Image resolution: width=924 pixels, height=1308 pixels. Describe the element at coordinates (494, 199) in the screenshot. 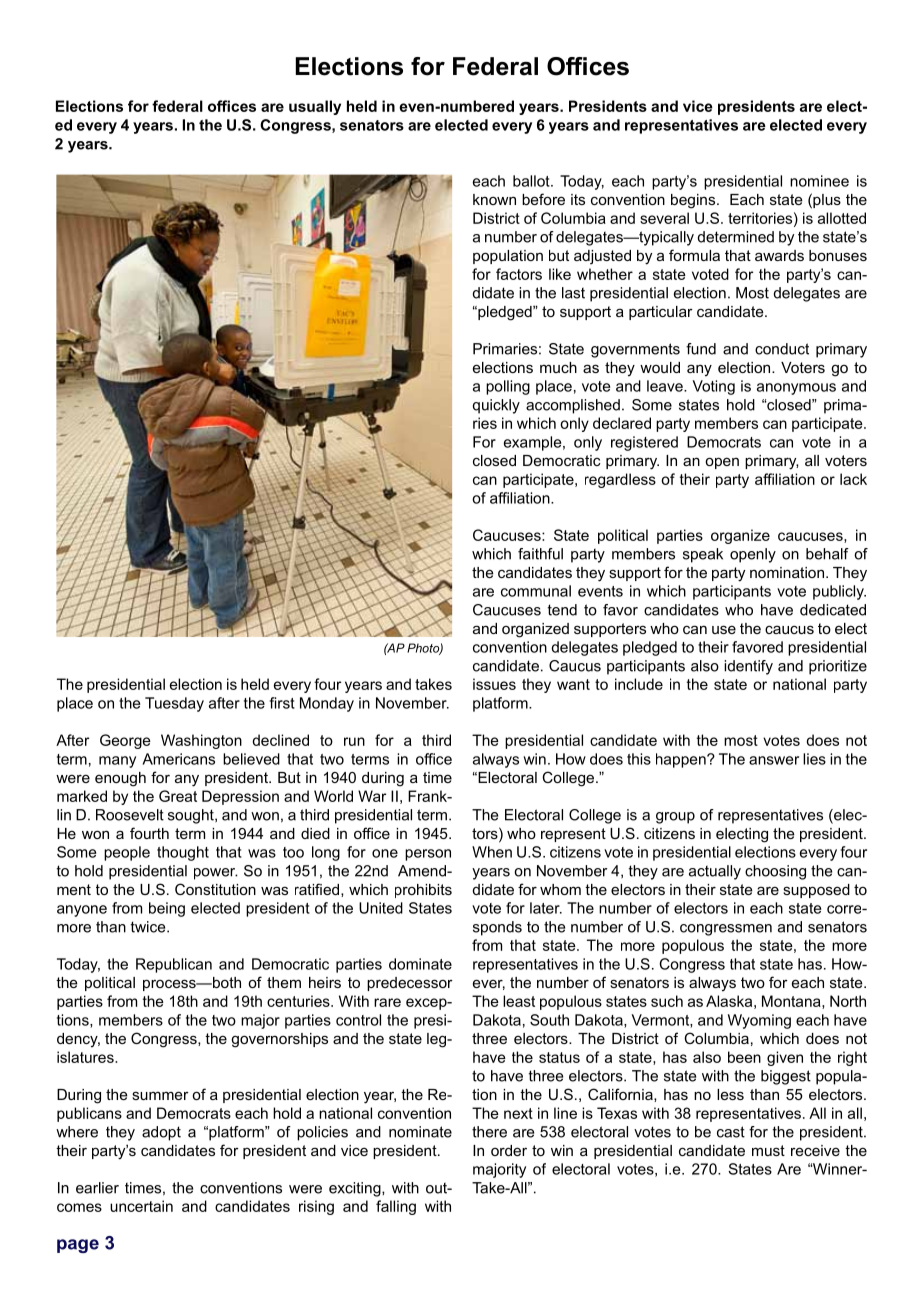

I see `known` at that location.
